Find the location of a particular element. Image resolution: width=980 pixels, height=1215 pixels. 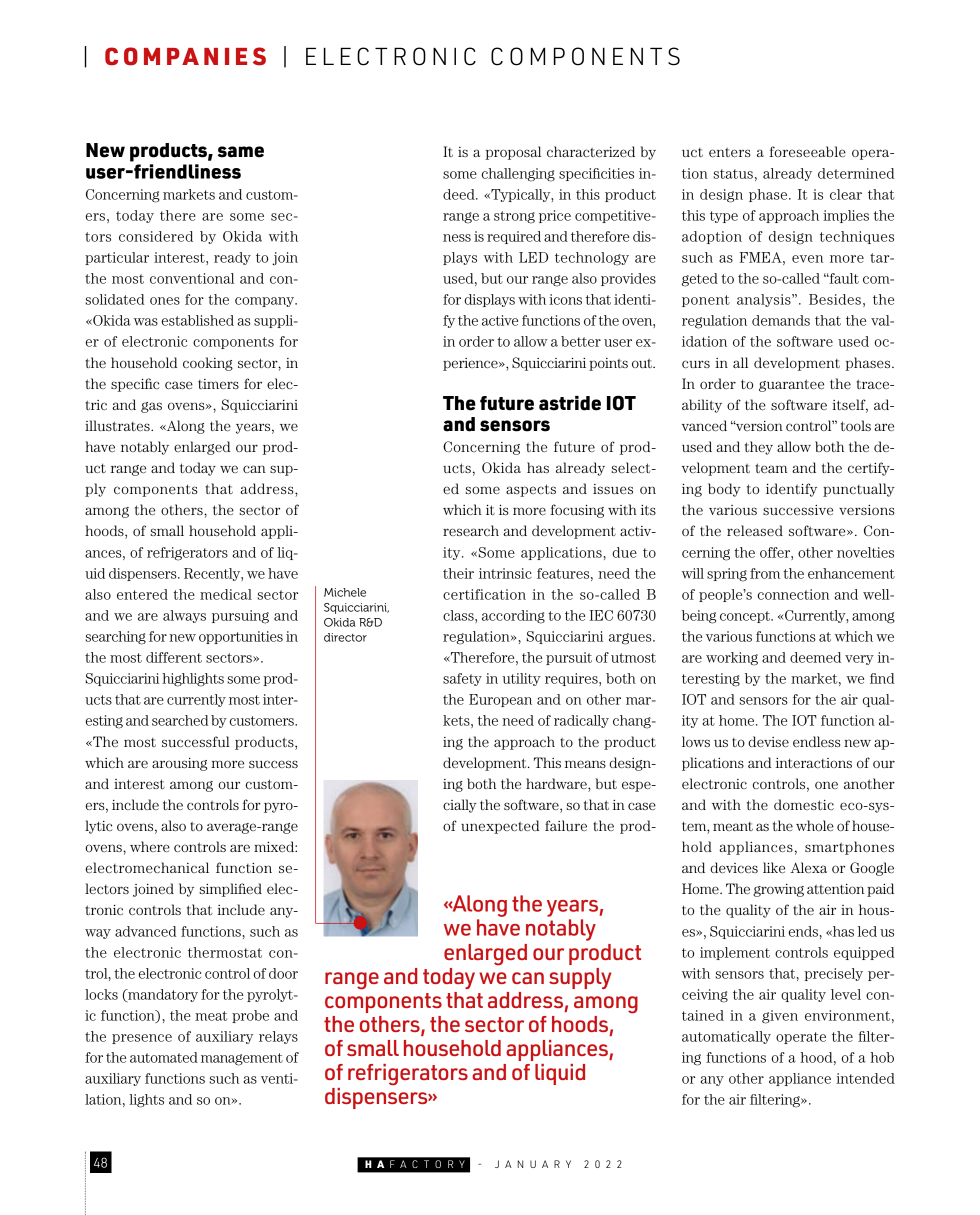

liquid is located at coordinates (560, 1074).
